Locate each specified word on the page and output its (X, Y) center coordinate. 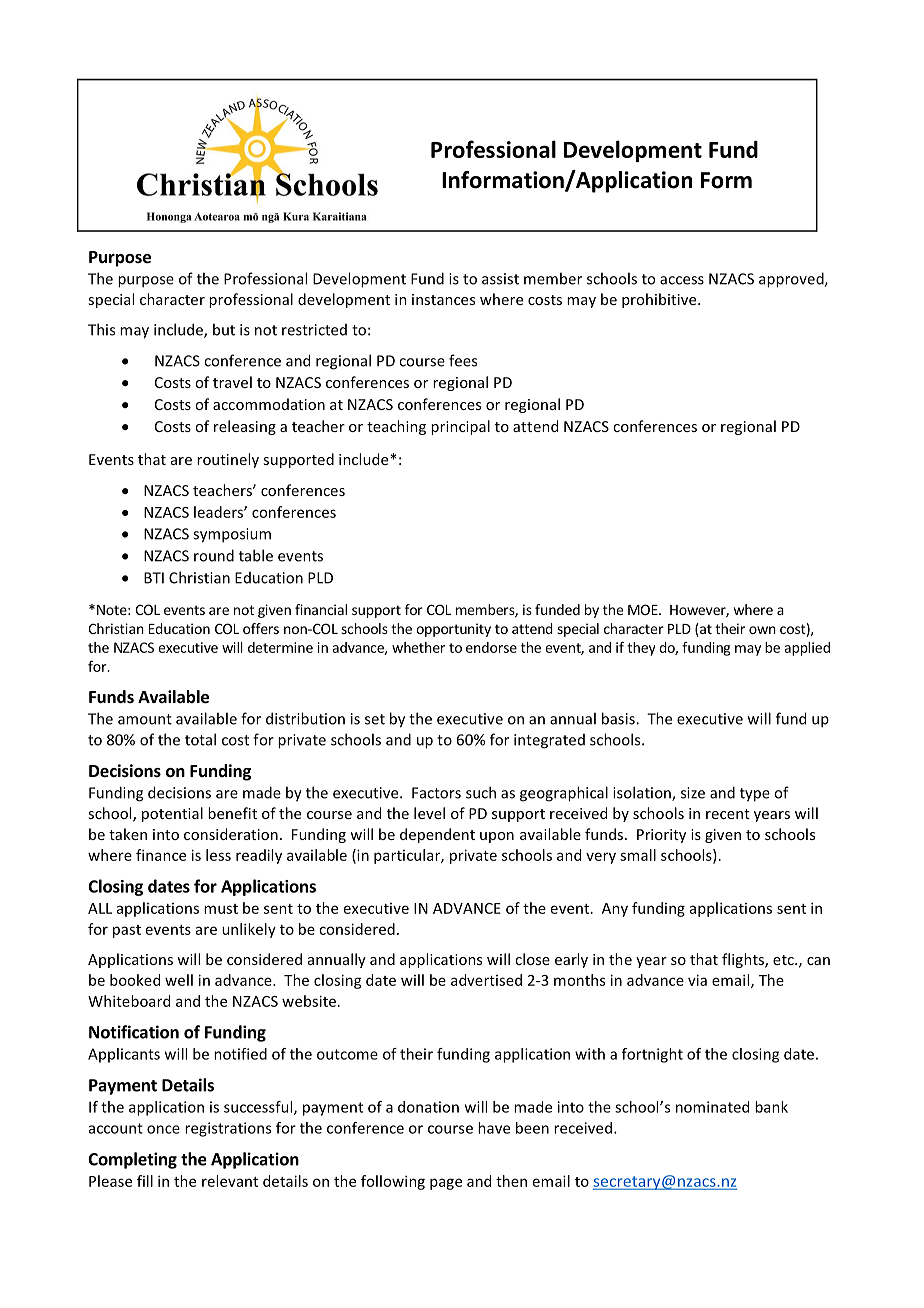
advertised (486, 980)
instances (443, 299)
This (101, 329)
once (163, 1129)
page (446, 1184)
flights (744, 960)
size (693, 793)
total (200, 739)
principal (460, 427)
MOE (644, 609)
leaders (219, 512)
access (682, 280)
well (179, 980)
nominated (712, 1107)
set (375, 719)
